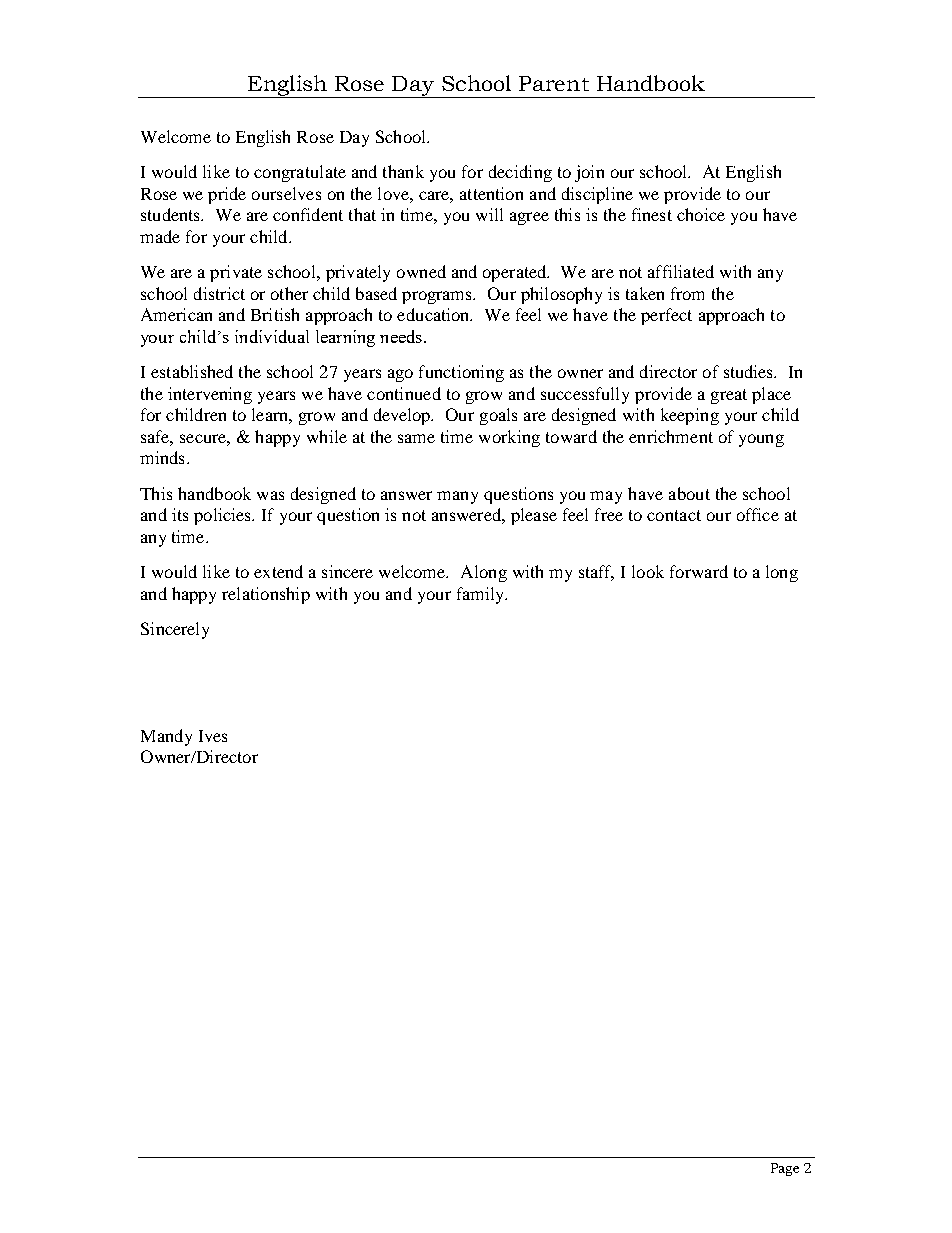 This screenshot has height=1233, width=952. Describe the element at coordinates (671, 436) in the screenshot. I see `enrichment` at that location.
